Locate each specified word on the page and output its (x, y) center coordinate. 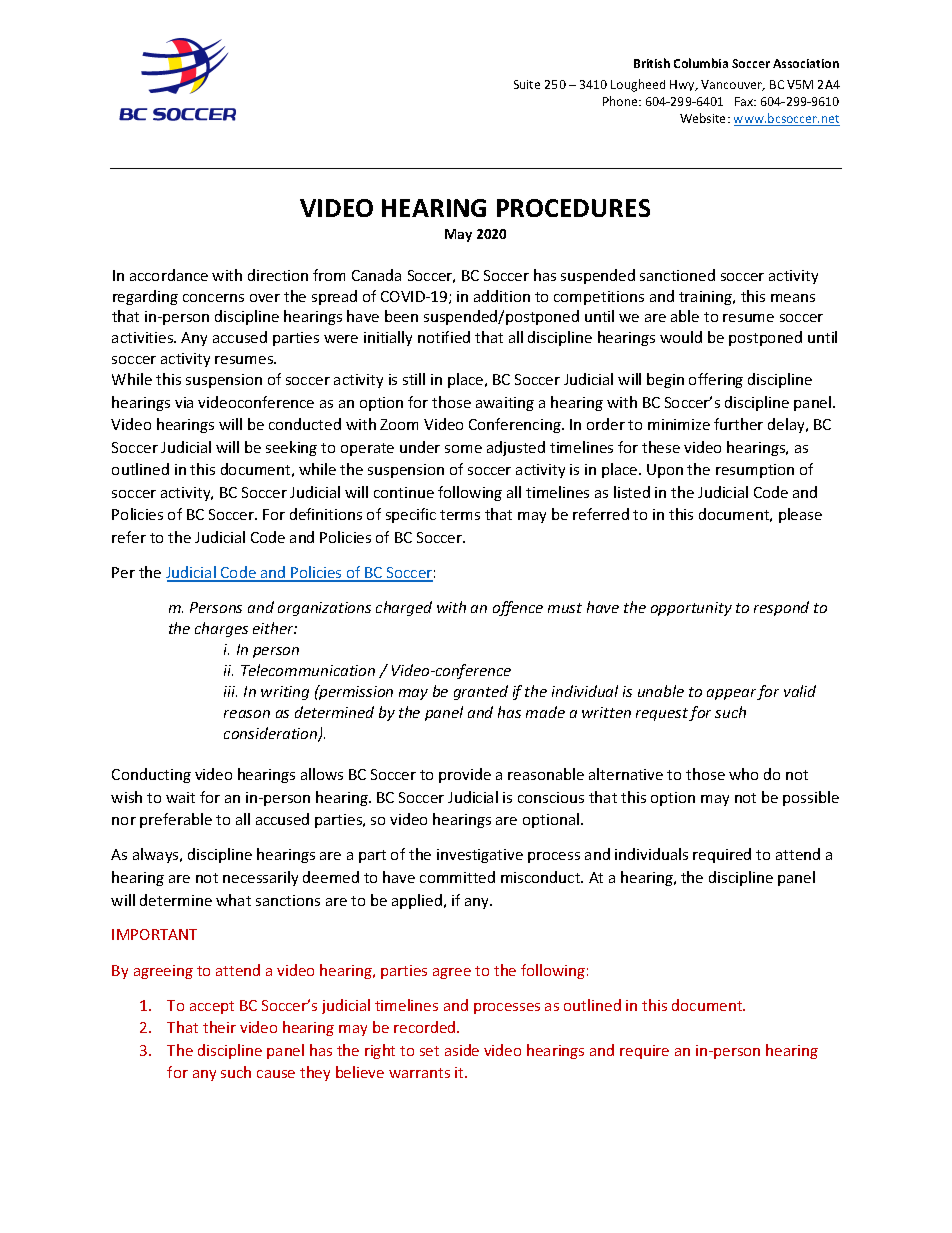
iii (230, 691)
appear (732, 694)
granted (481, 692)
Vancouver (733, 85)
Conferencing (516, 425)
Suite (527, 84)
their (219, 1027)
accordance (169, 275)
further (738, 424)
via (184, 402)
